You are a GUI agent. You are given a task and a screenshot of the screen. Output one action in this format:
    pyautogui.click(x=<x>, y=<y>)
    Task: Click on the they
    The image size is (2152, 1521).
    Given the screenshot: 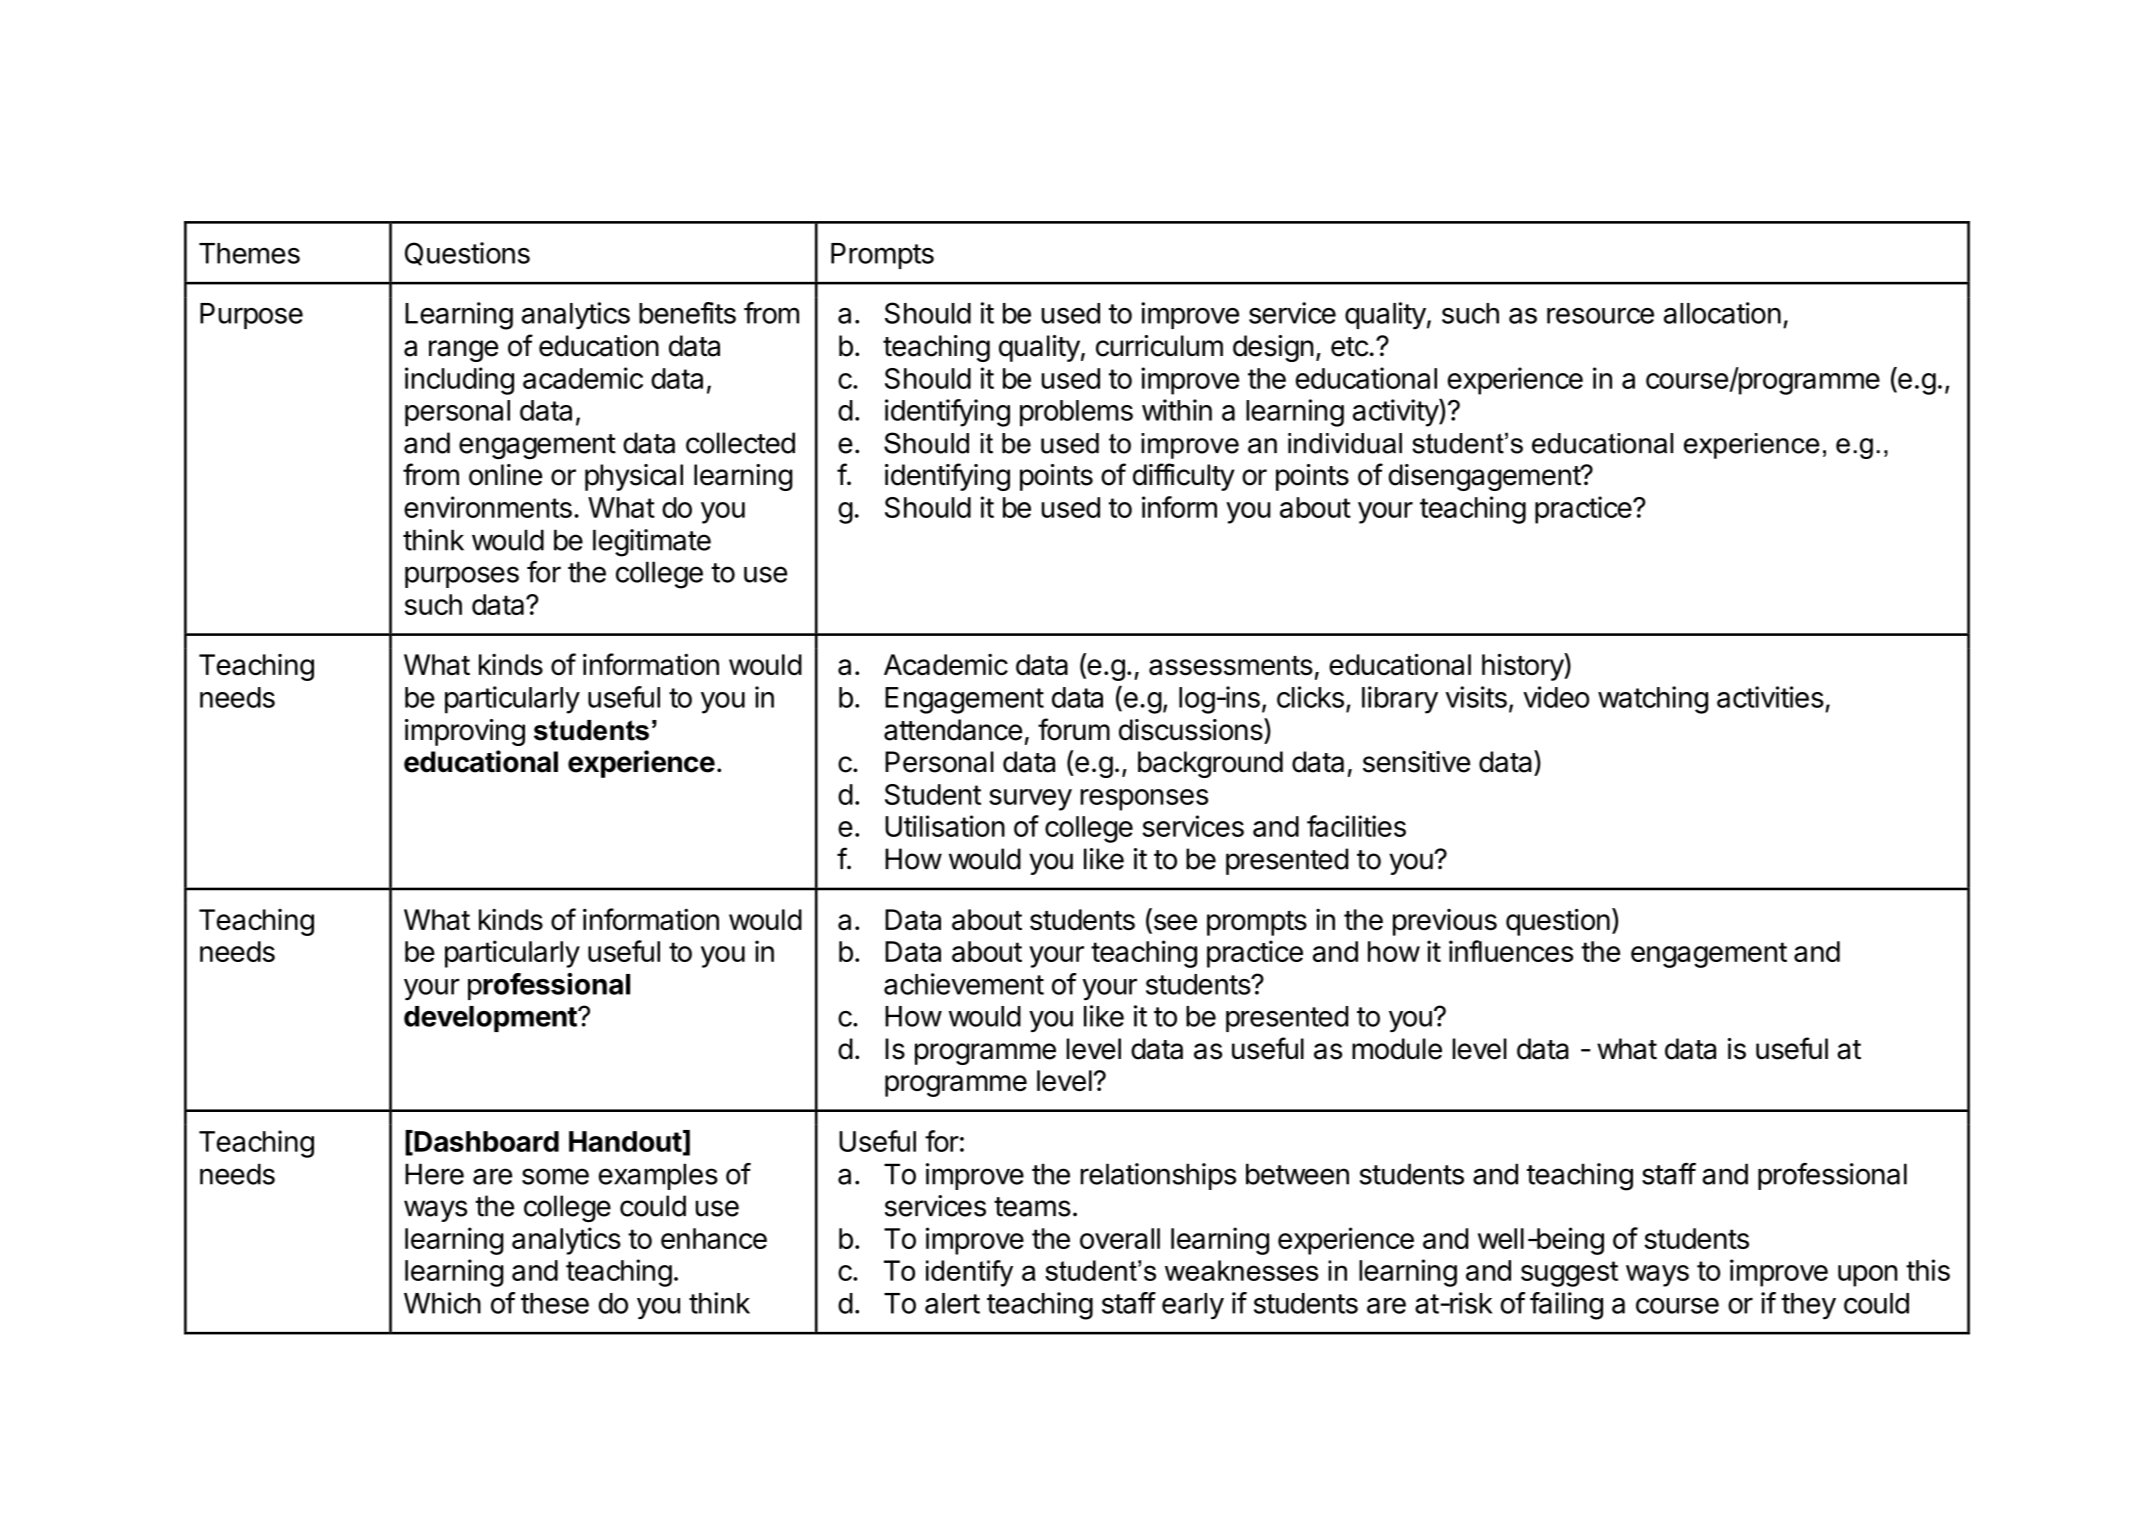 What is the action you would take?
    pyautogui.click(x=1808, y=1306)
